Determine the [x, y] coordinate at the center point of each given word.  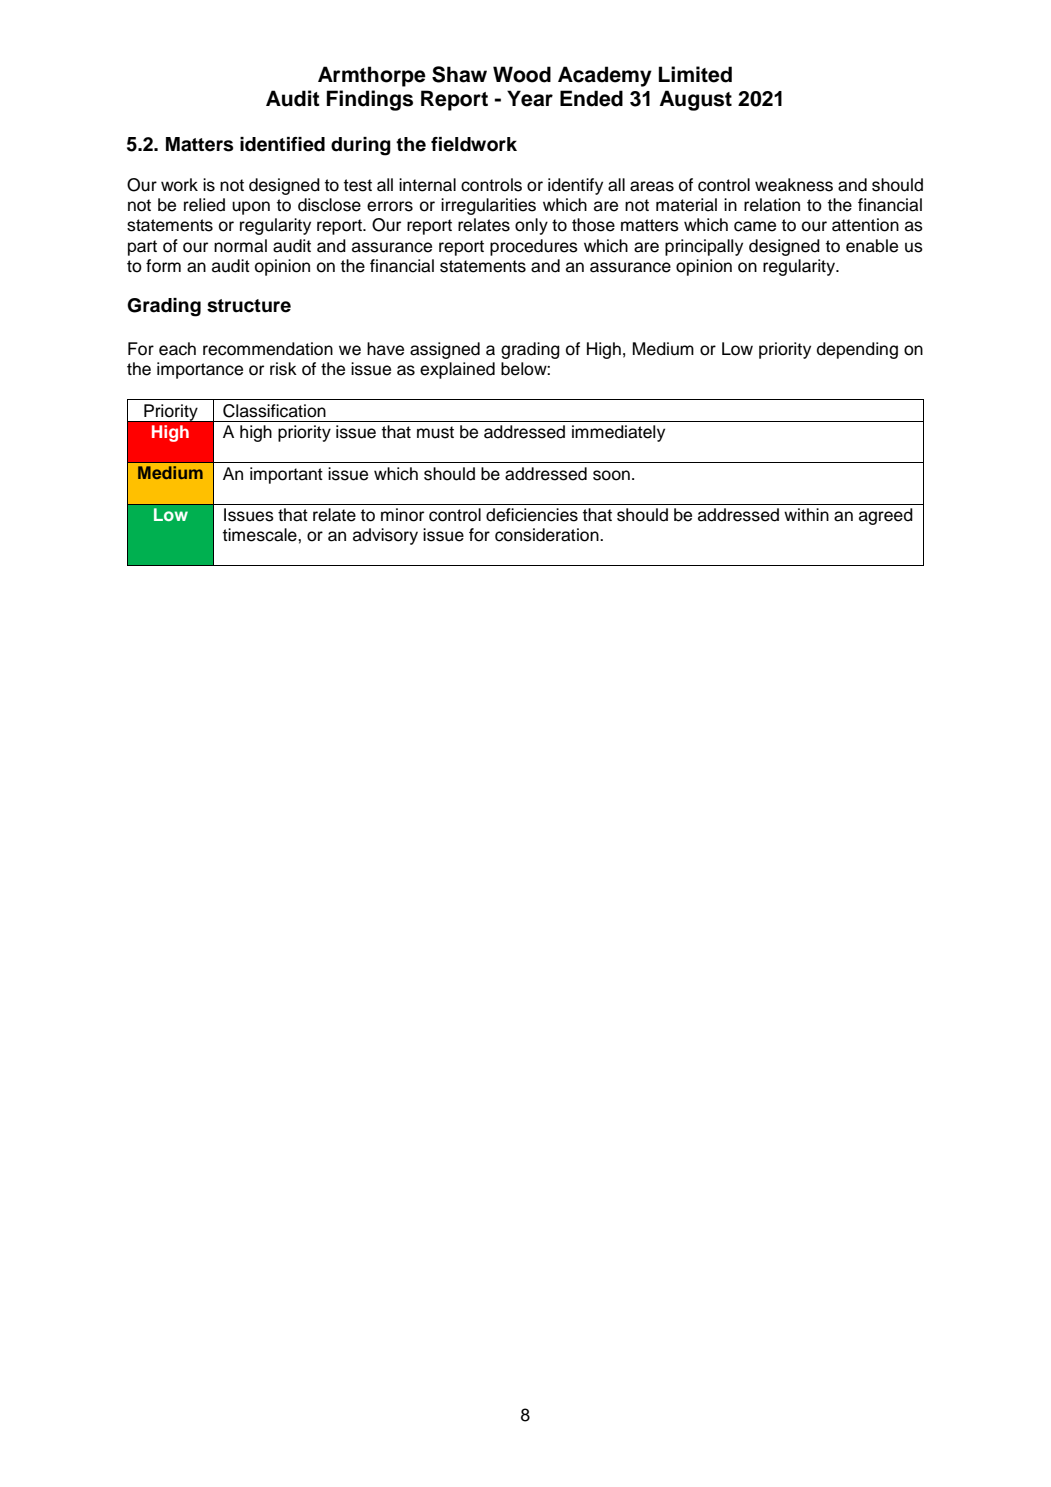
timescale [261, 535]
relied [204, 205]
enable [872, 246]
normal [240, 246]
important [286, 475]
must [435, 432]
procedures [534, 247]
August [695, 100]
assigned [445, 350]
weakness [794, 185]
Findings [370, 100]
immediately [618, 433]
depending [857, 350]
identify [575, 186]
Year [530, 98]
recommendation [268, 349]
